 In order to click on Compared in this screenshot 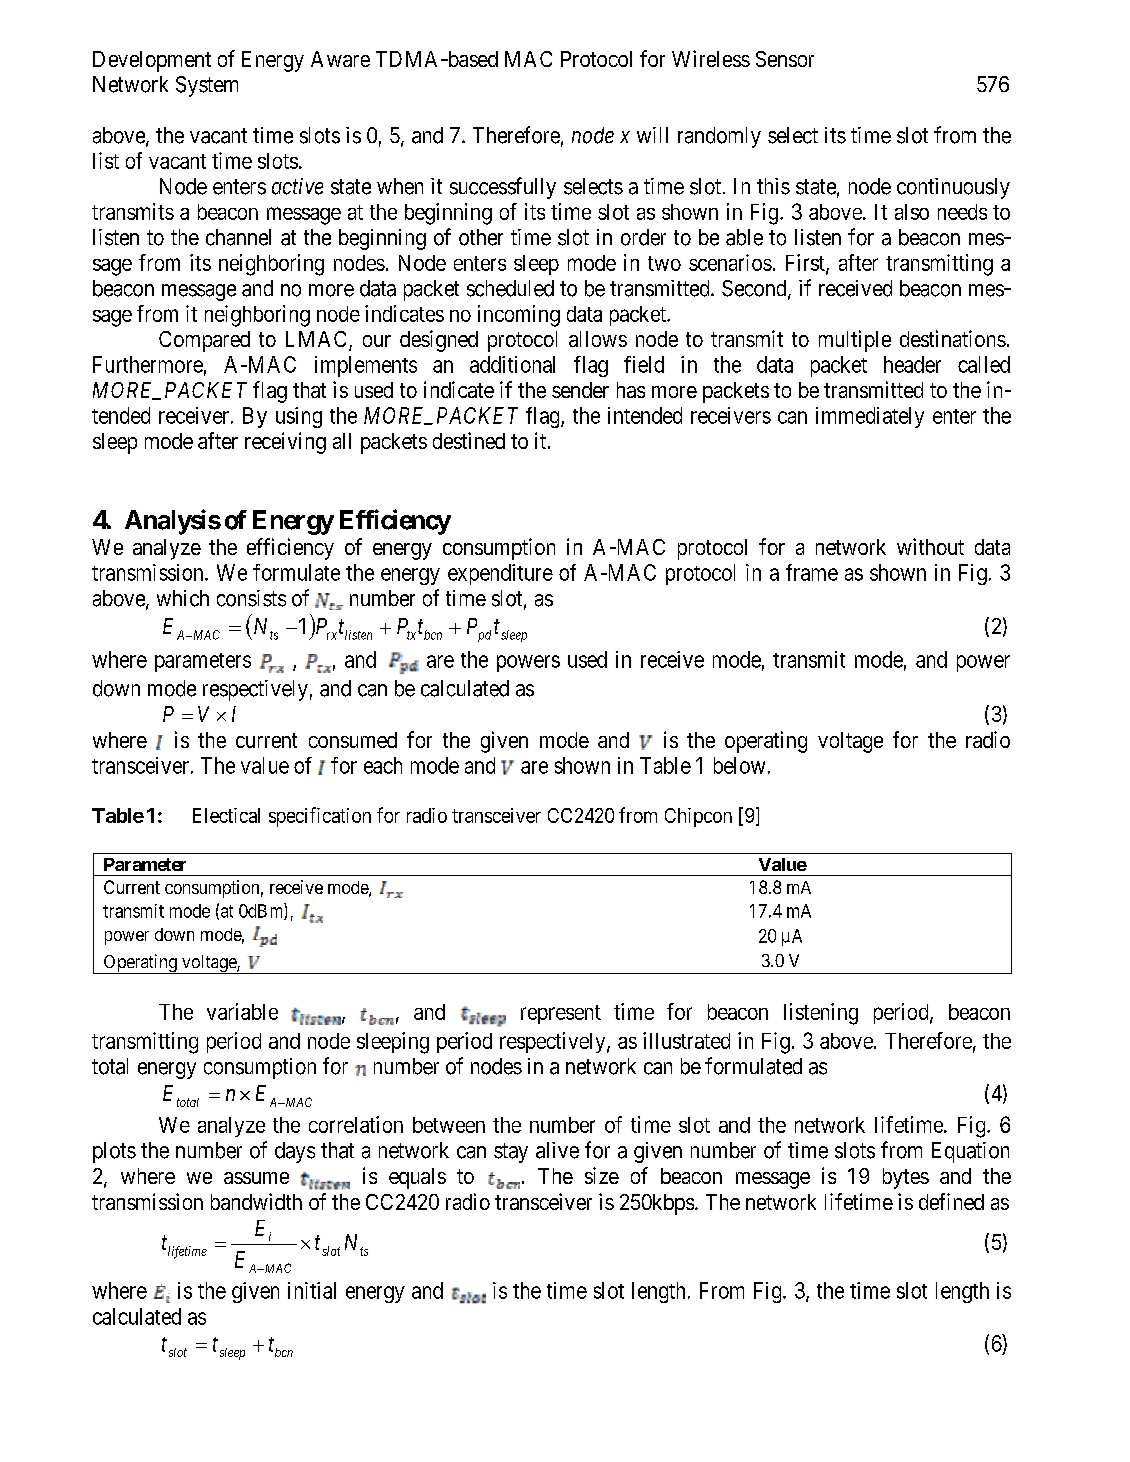, I will do `click(204, 341)`.
